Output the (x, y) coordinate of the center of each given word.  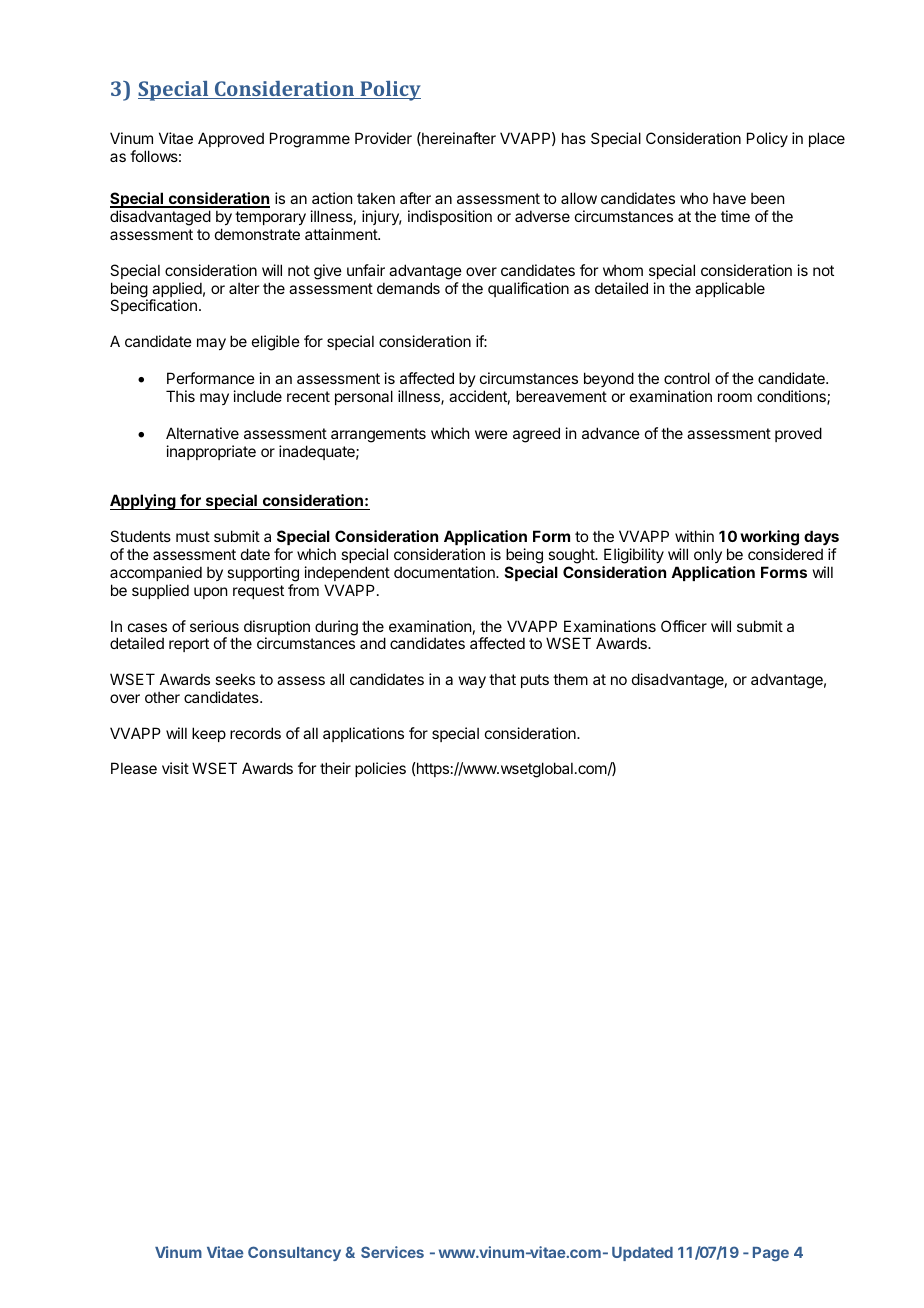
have (729, 198)
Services (392, 1252)
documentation (445, 572)
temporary (270, 218)
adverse (542, 216)
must (193, 536)
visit (175, 768)
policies (380, 769)
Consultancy (294, 1253)
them (570, 679)
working (769, 538)
